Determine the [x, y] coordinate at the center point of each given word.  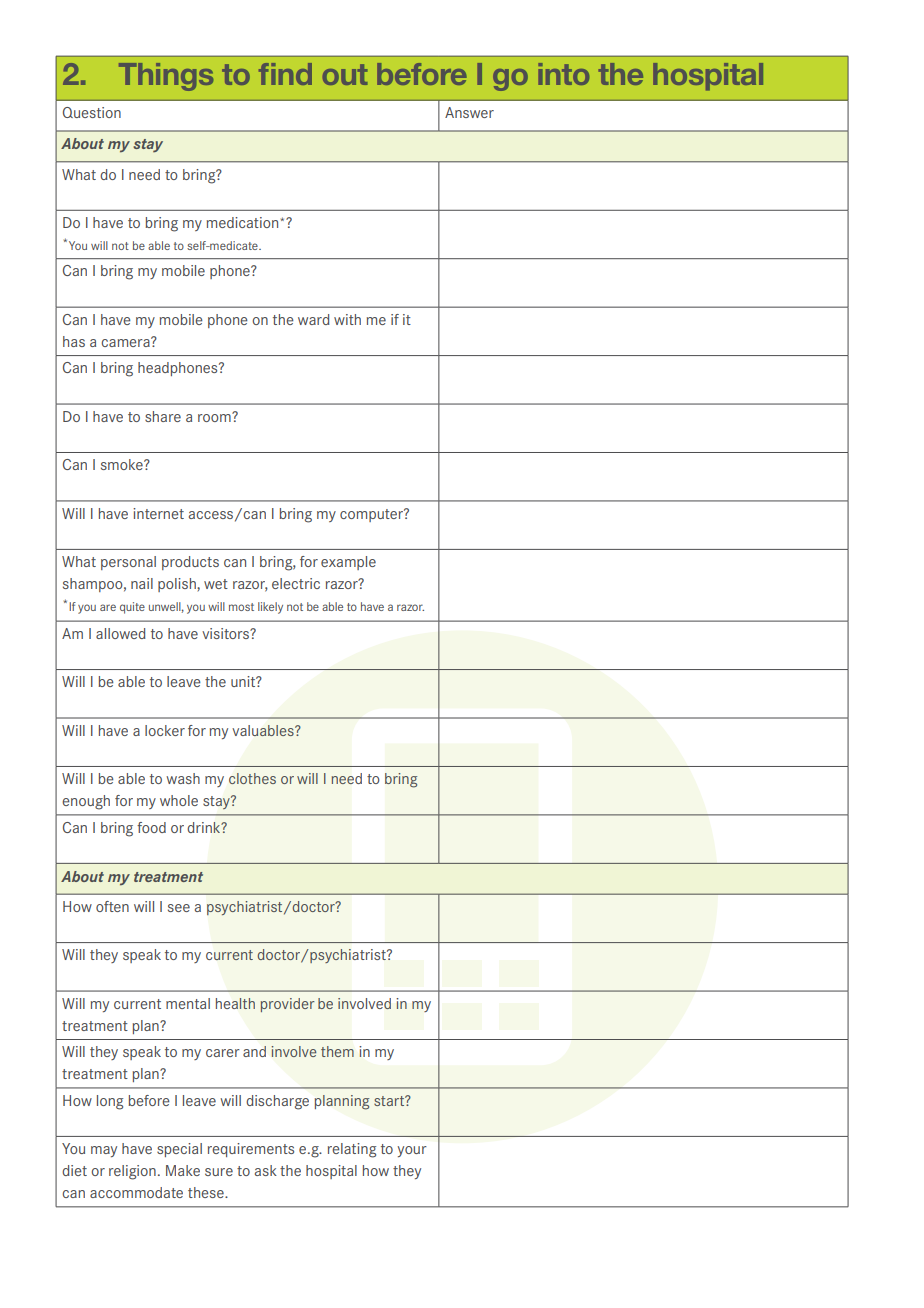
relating [352, 1150]
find [285, 74]
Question [92, 112]
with [347, 319]
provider [288, 1005]
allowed [121, 633]
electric [296, 583]
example [348, 563]
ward [314, 319]
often [112, 906]
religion [132, 1172]
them [337, 1051]
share [163, 416]
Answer [469, 112]
